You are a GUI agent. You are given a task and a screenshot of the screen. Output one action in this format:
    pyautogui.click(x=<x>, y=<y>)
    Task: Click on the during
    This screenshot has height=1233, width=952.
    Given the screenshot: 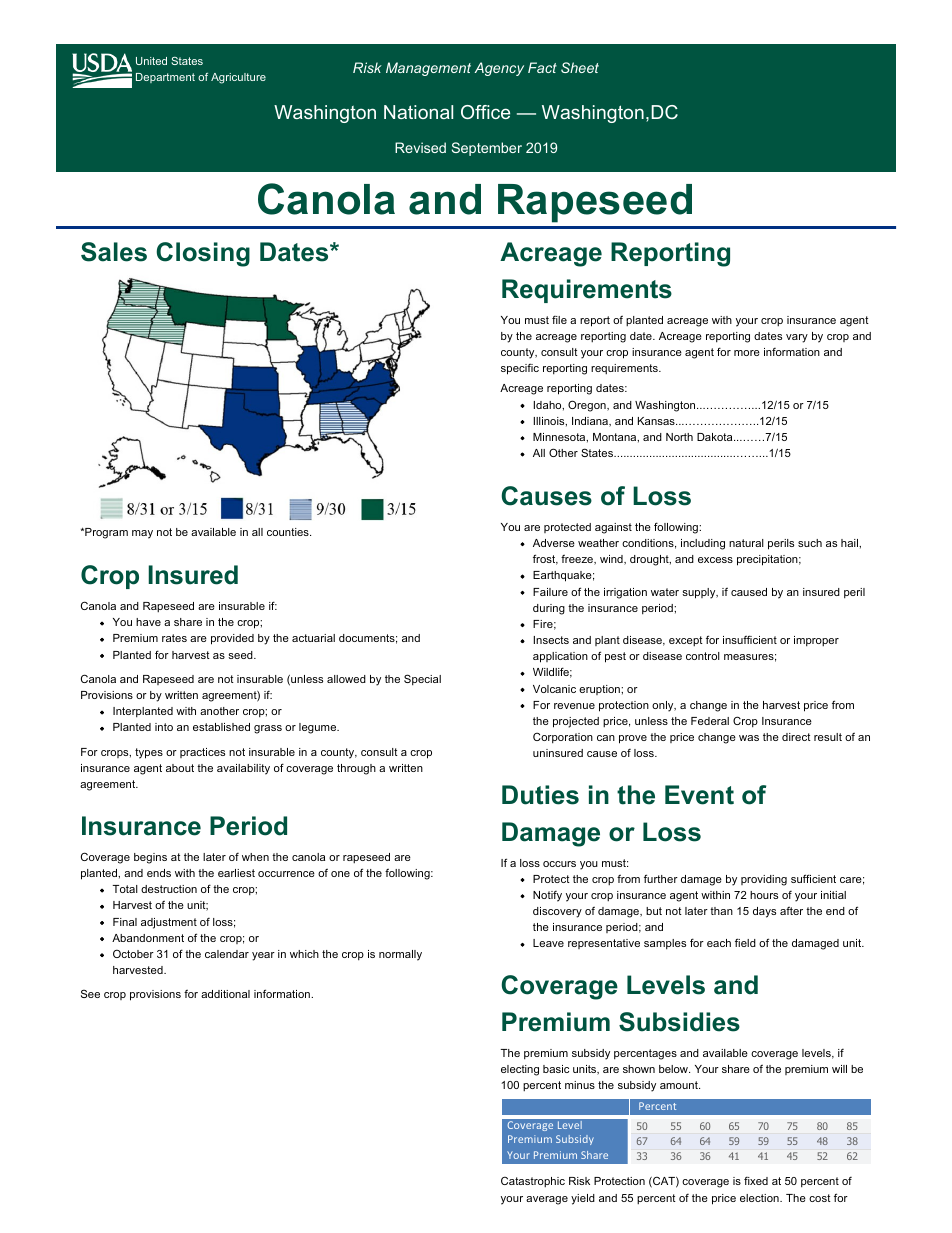 What is the action you would take?
    pyautogui.click(x=549, y=609)
